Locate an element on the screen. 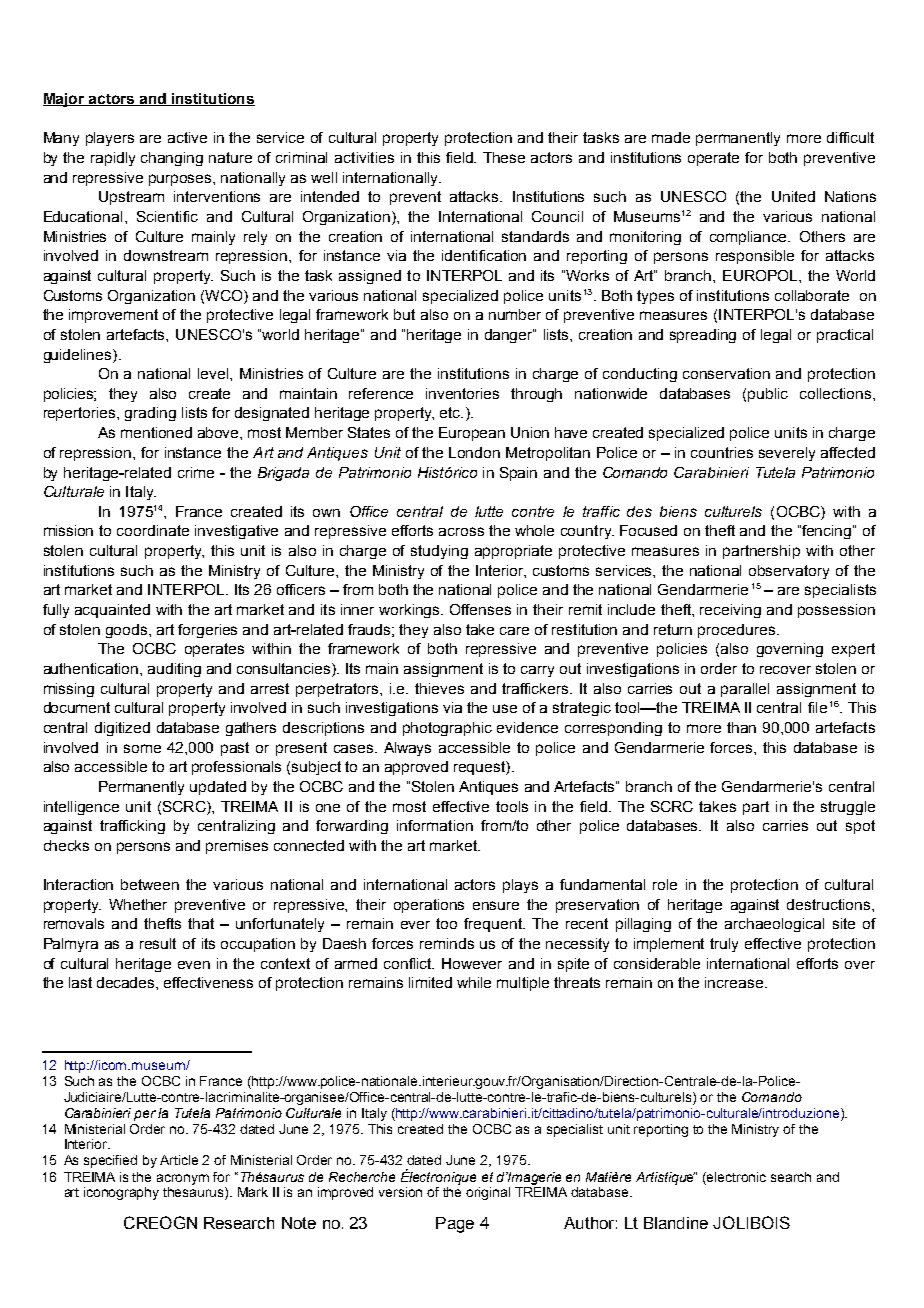 This screenshot has width=924, height=1308. iconography is located at coordinates (121, 1193).
